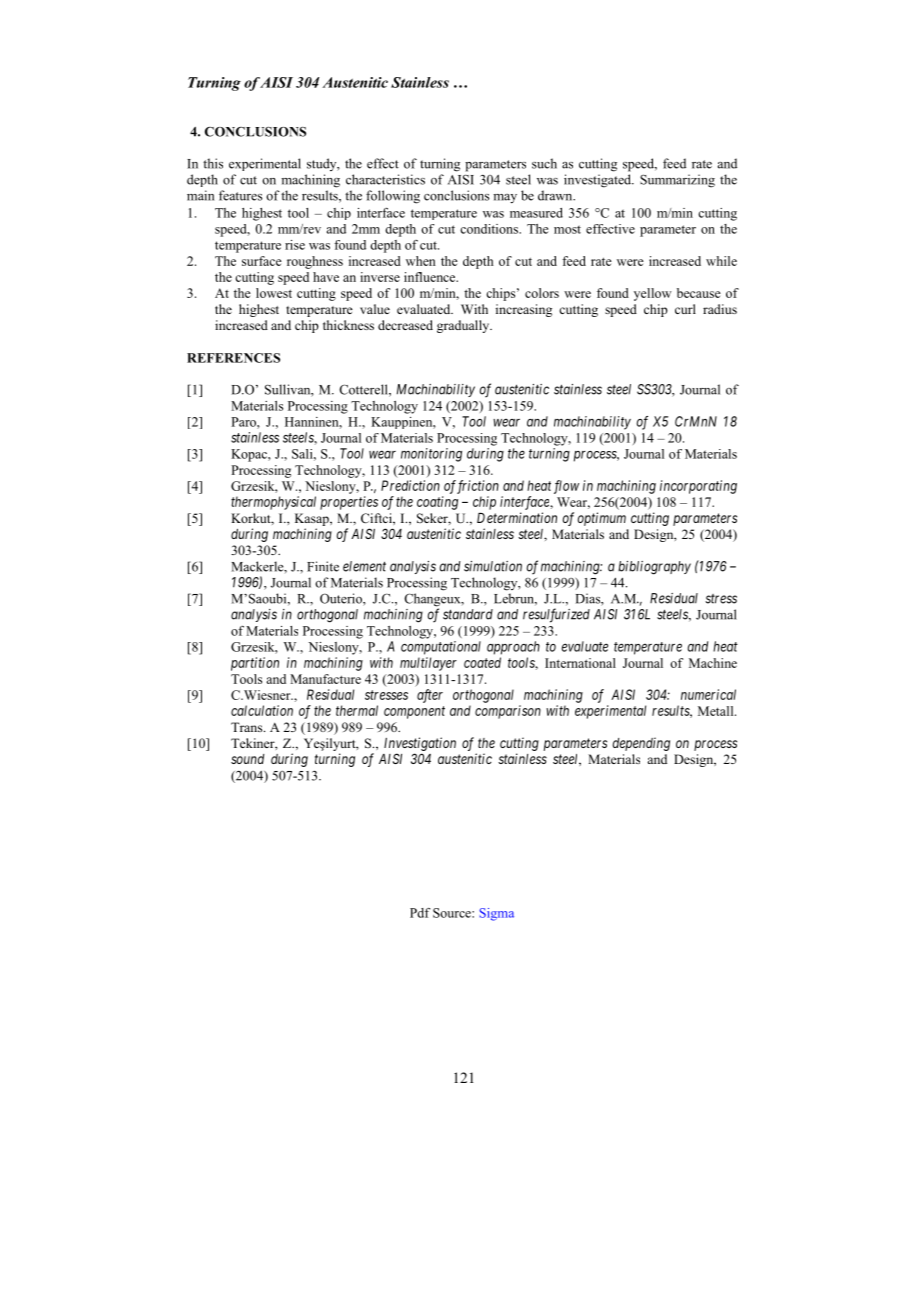  I want to click on Machine, so click(713, 663).
